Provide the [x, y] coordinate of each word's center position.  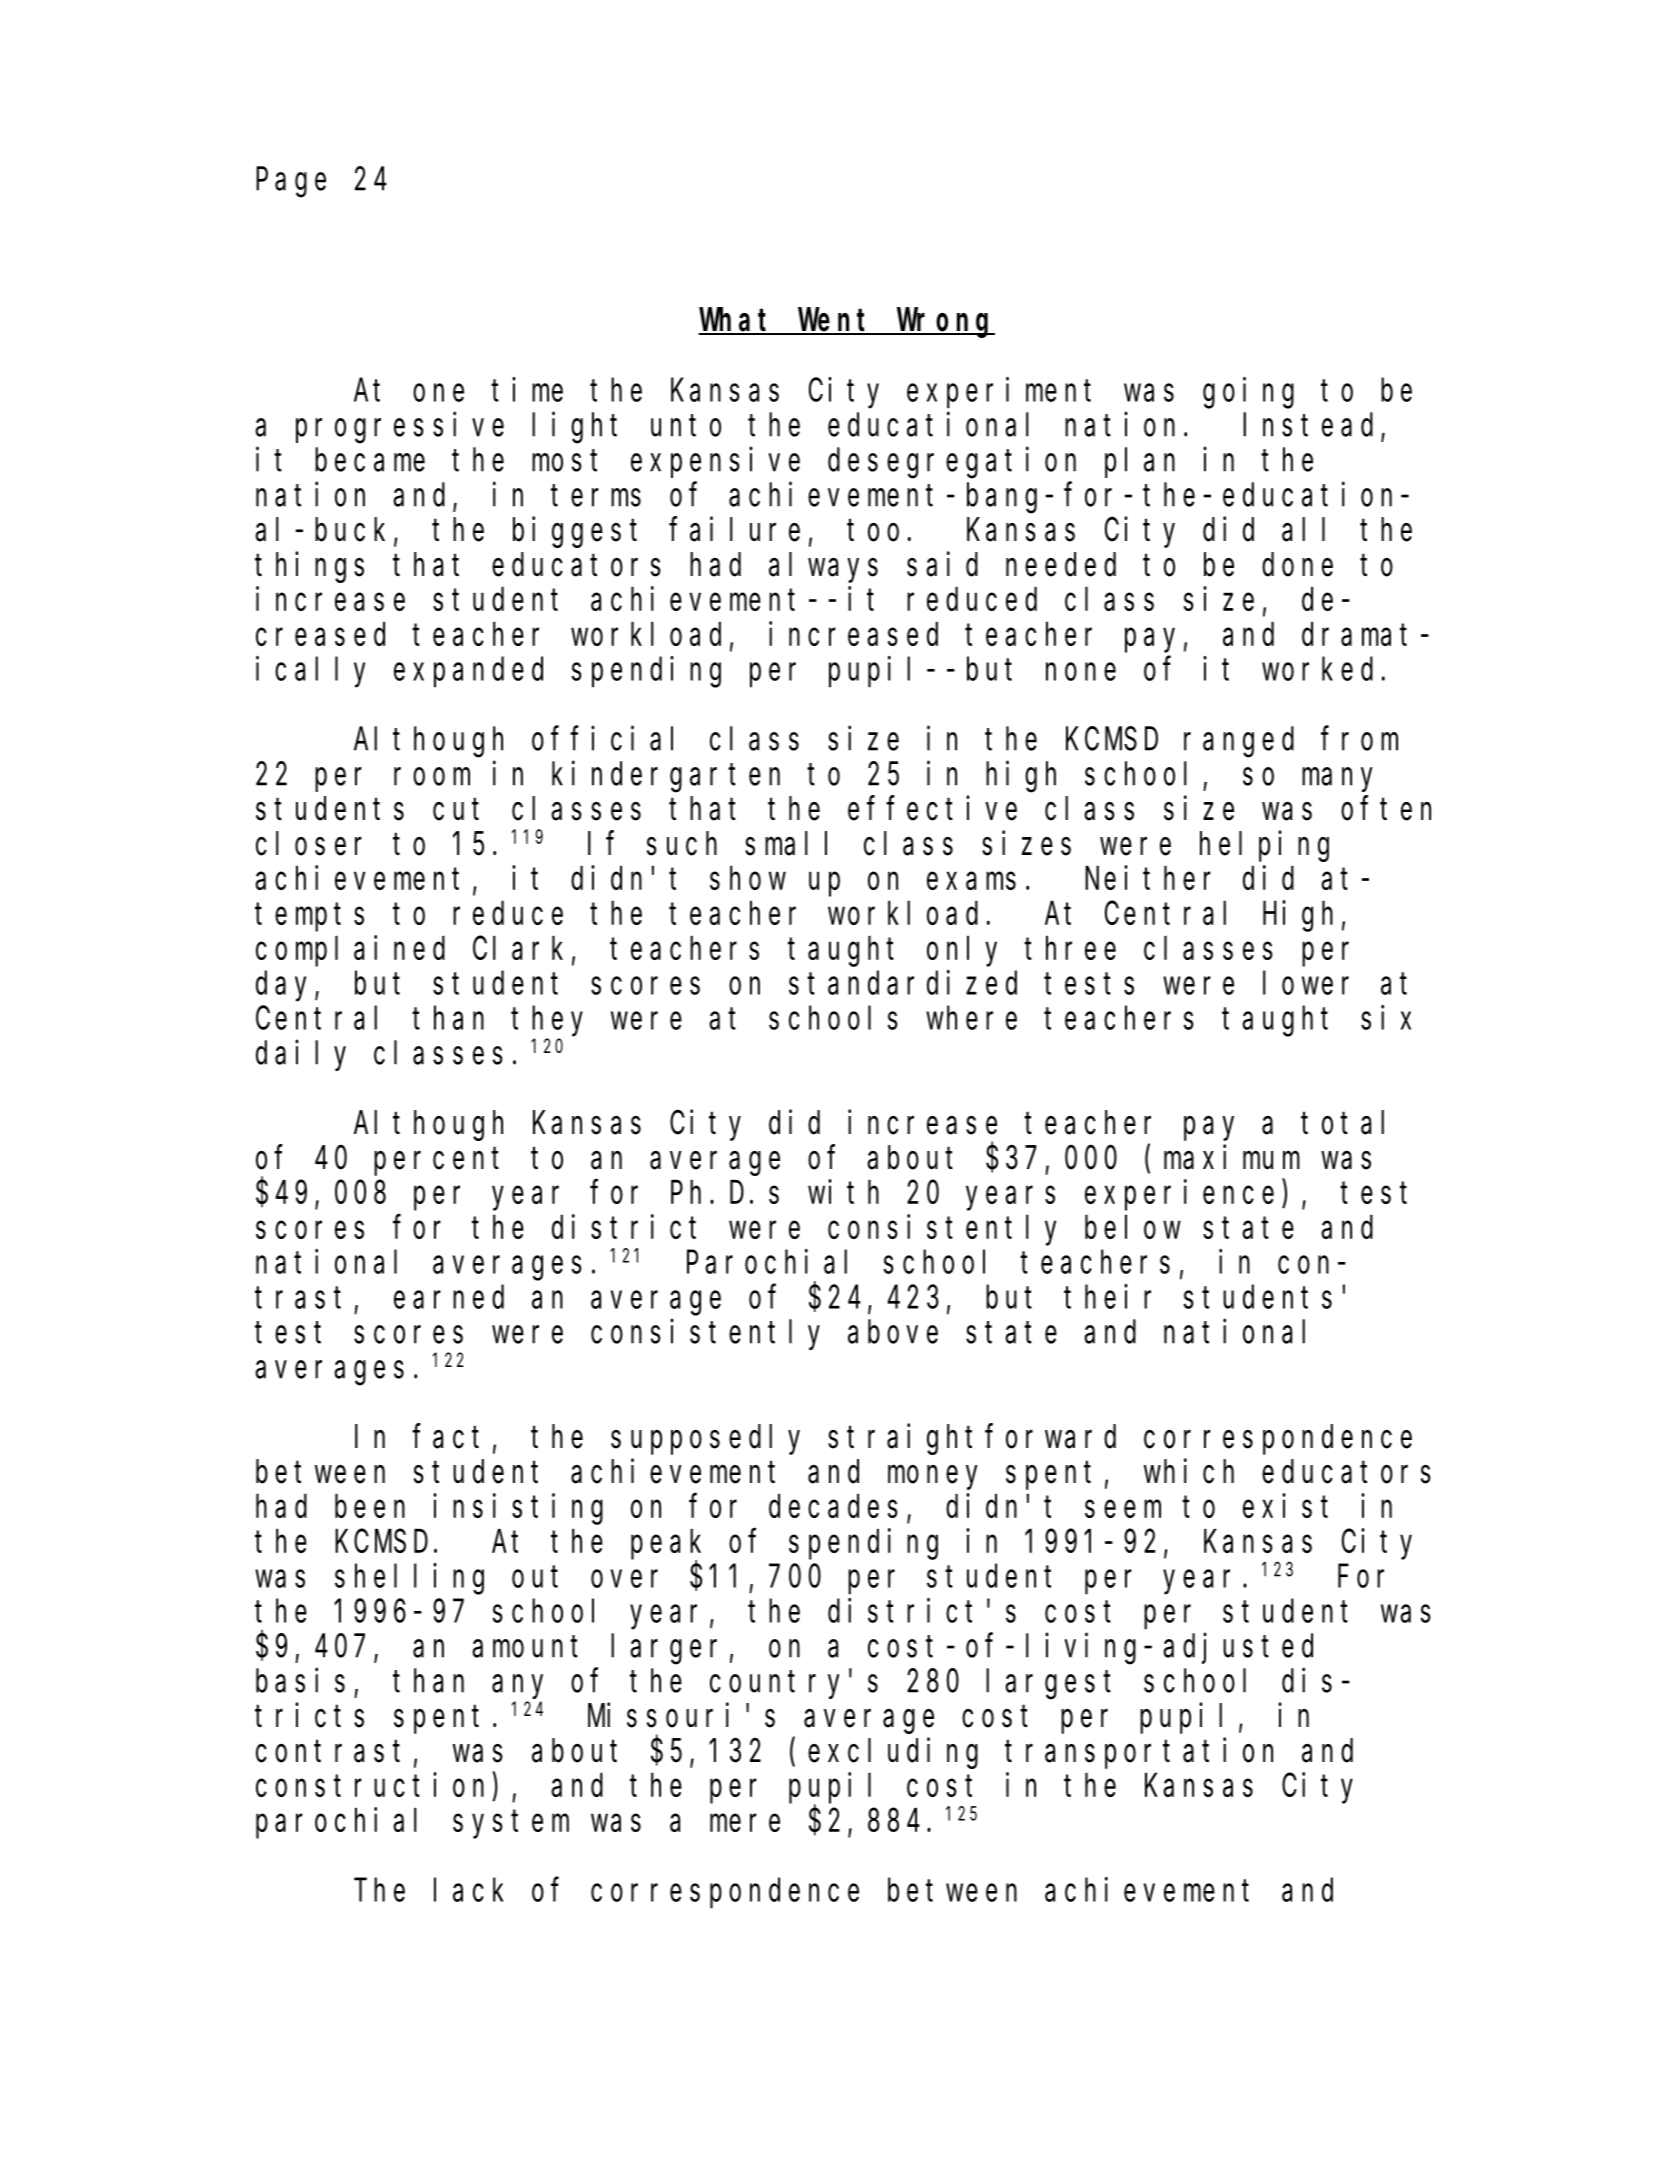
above [893, 1332]
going [1248, 393]
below [1133, 1227]
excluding [893, 1753]
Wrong [944, 324]
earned [449, 1297]
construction [370, 1785]
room [432, 777]
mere [745, 1823]
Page [291, 183]
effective [932, 808]
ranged [1239, 742]
